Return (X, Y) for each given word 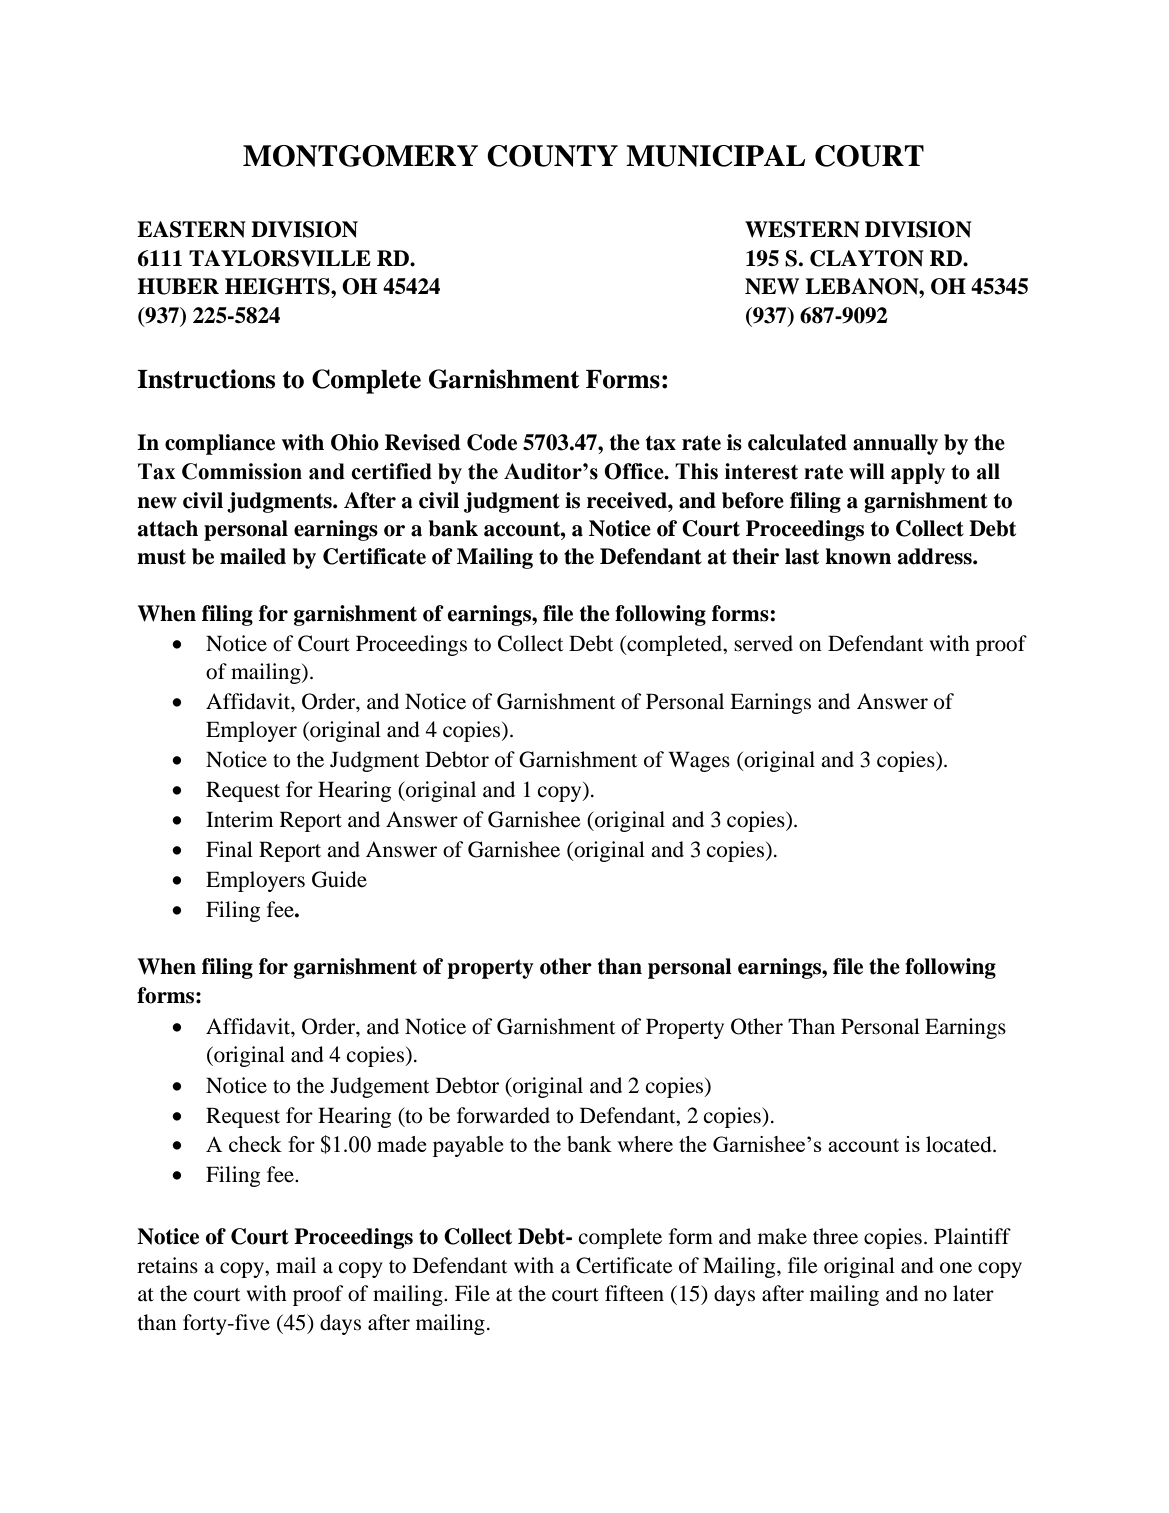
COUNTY (552, 156)
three (835, 1236)
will (867, 471)
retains (167, 1265)
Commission (242, 471)
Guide (339, 879)
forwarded (503, 1115)
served (763, 643)
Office (635, 471)
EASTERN (191, 229)
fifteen (634, 1293)
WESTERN (802, 229)
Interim (239, 819)
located (960, 1144)
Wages (699, 761)
